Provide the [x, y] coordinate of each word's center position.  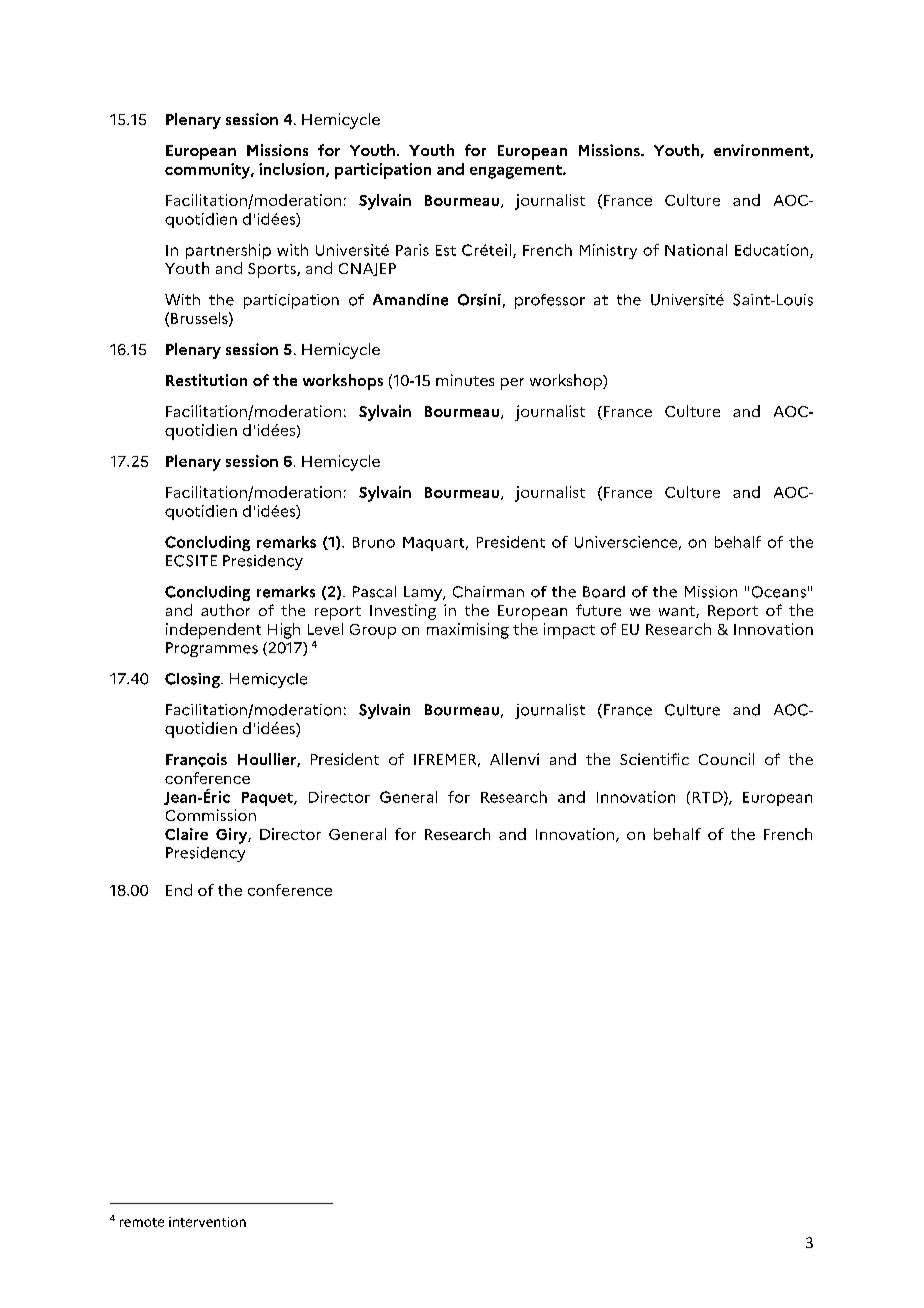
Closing [193, 680]
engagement [517, 172]
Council [726, 759]
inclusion [293, 170]
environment [762, 151]
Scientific [654, 759]
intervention [207, 1222]
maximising [468, 631]
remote [142, 1222]
